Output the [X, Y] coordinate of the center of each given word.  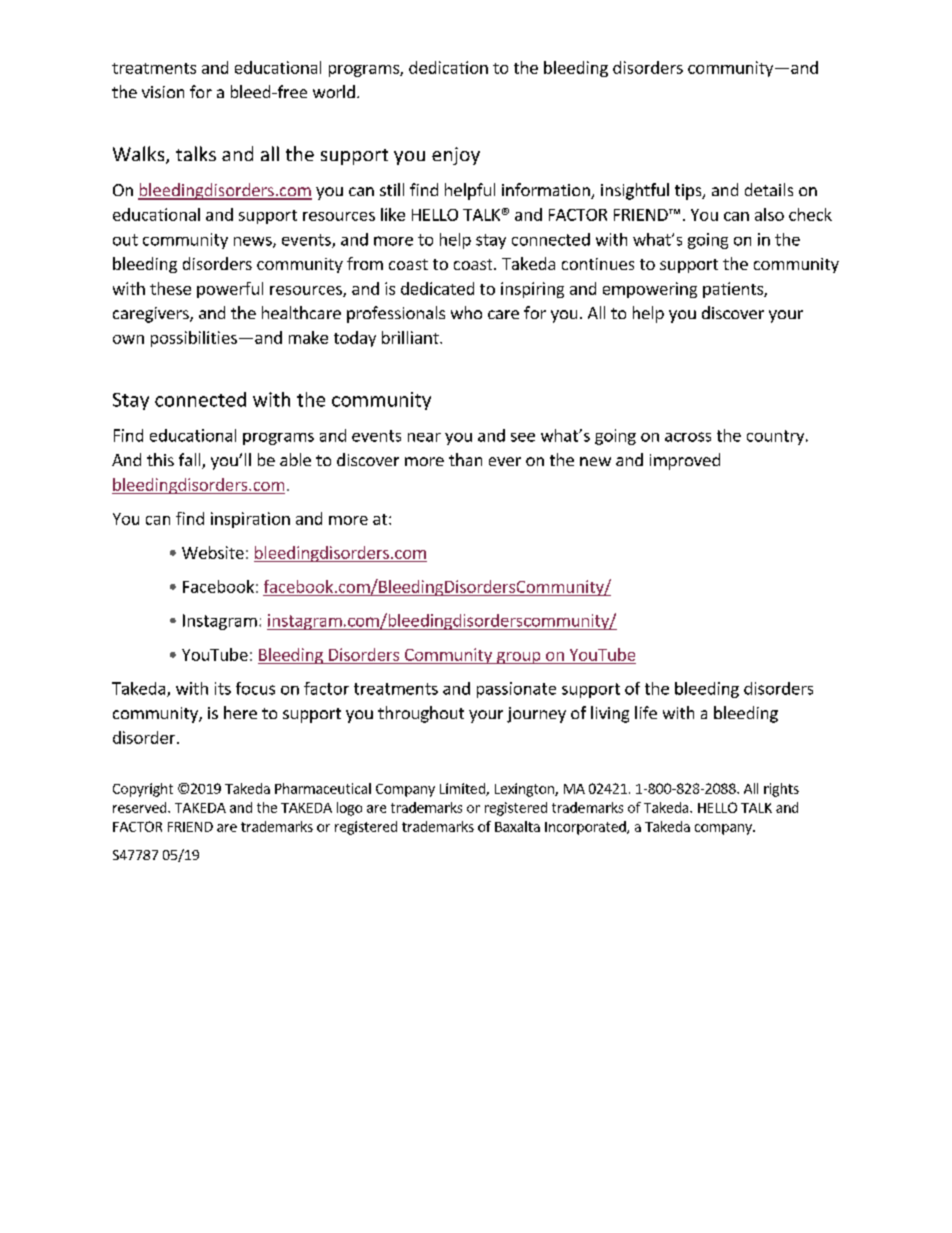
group [518, 658]
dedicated [437, 288]
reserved [141, 807]
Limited [463, 789]
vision [163, 92]
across [688, 437]
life [646, 712]
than [465, 459]
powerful [230, 290]
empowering [650, 290]
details [769, 189]
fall [191, 461]
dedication [448, 67]
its [223, 688]
